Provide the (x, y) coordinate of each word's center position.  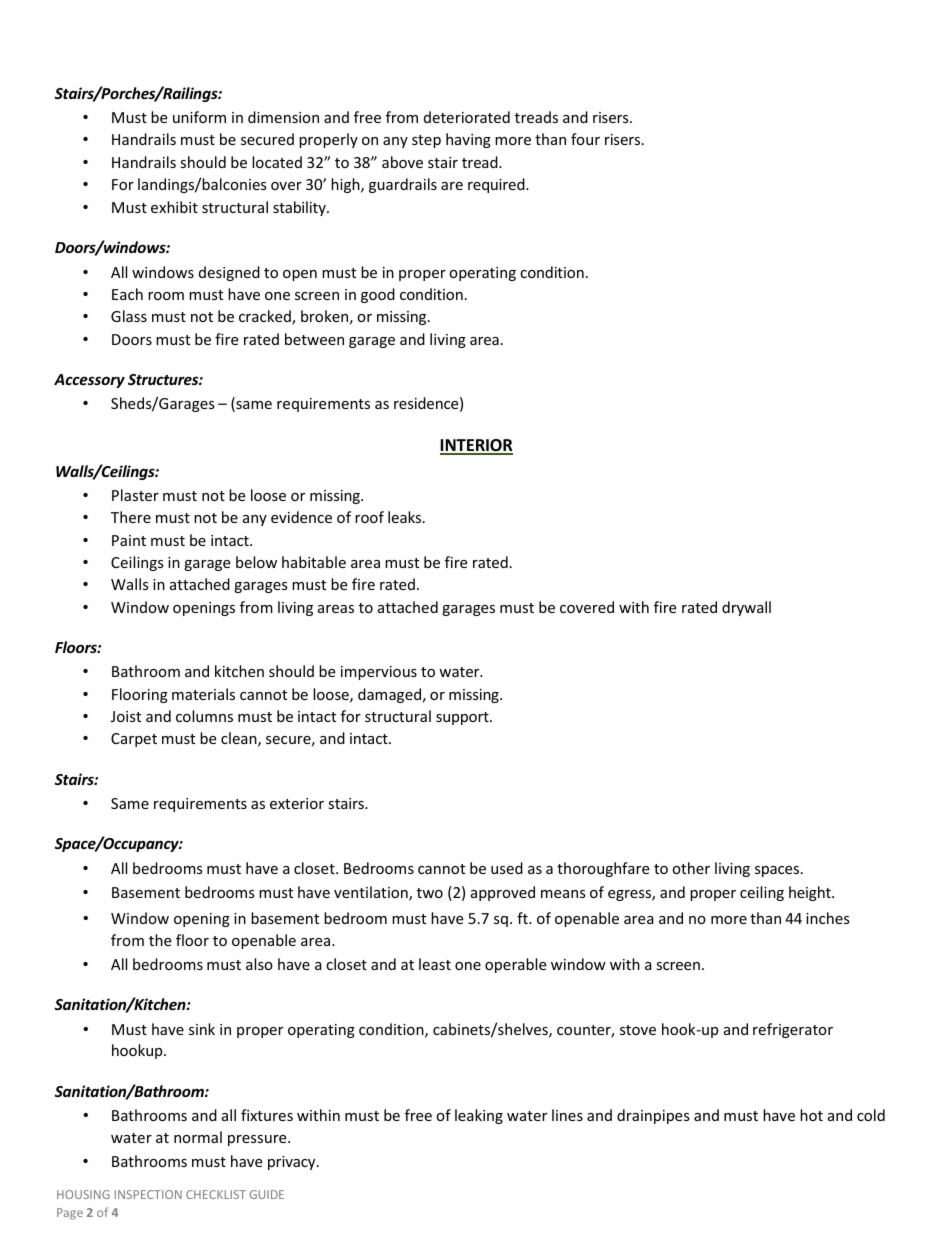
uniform (199, 117)
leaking (479, 1116)
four (585, 139)
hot (811, 1115)
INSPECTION (148, 1194)
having (468, 140)
